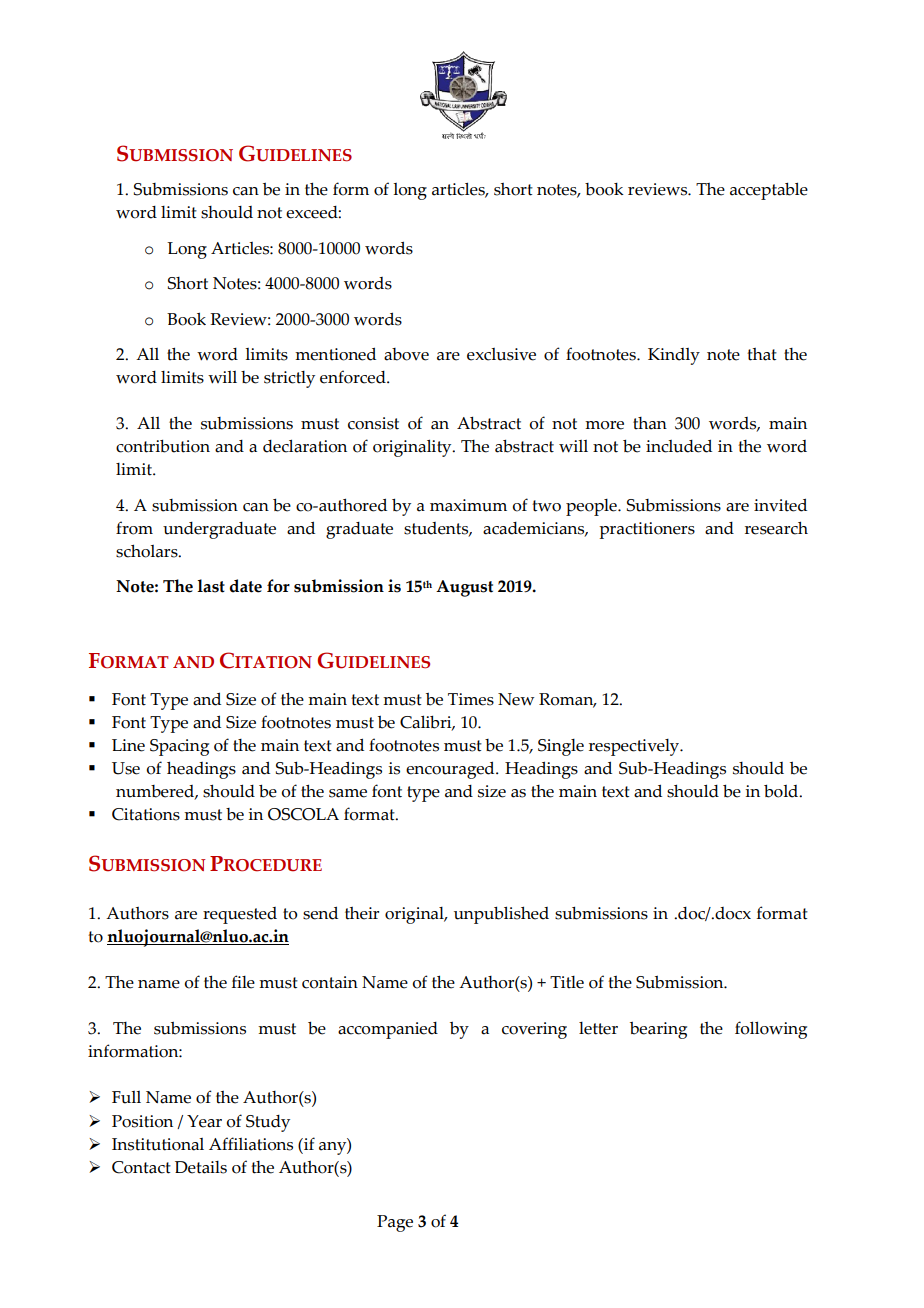 This screenshot has width=924, height=1308. Describe the element at coordinates (647, 530) in the screenshot. I see `practitioners` at that location.
